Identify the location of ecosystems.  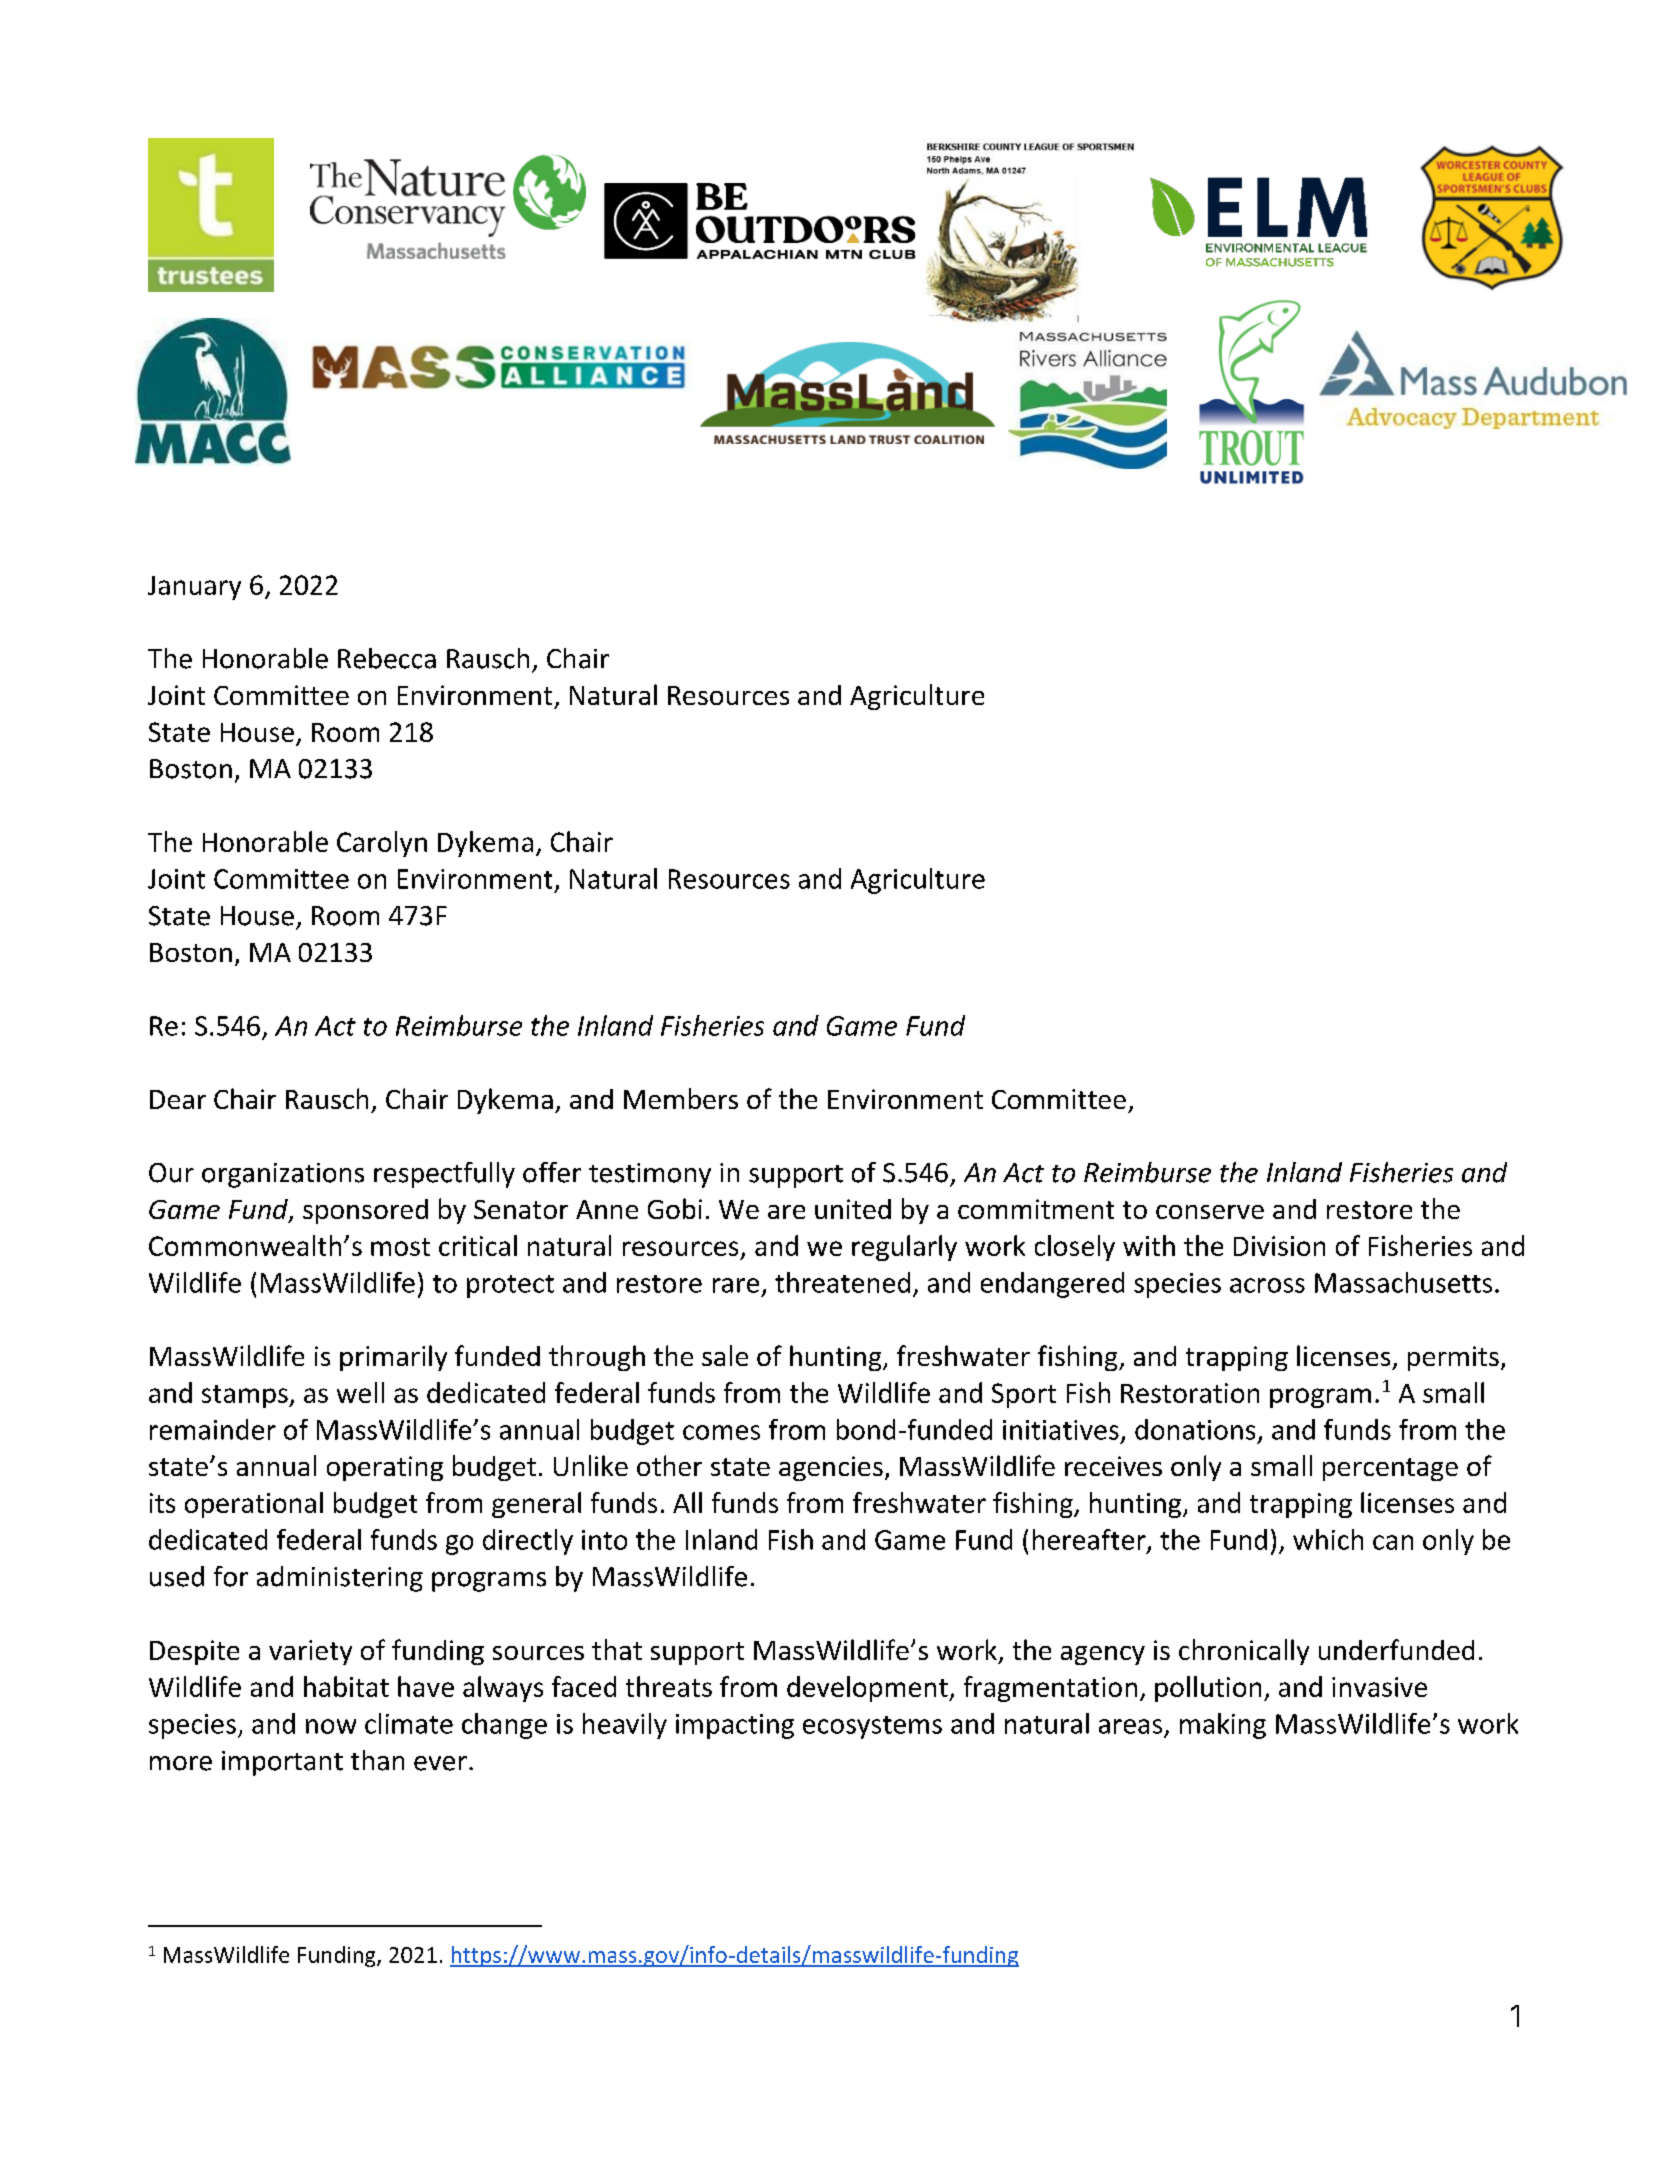
(872, 1727).
